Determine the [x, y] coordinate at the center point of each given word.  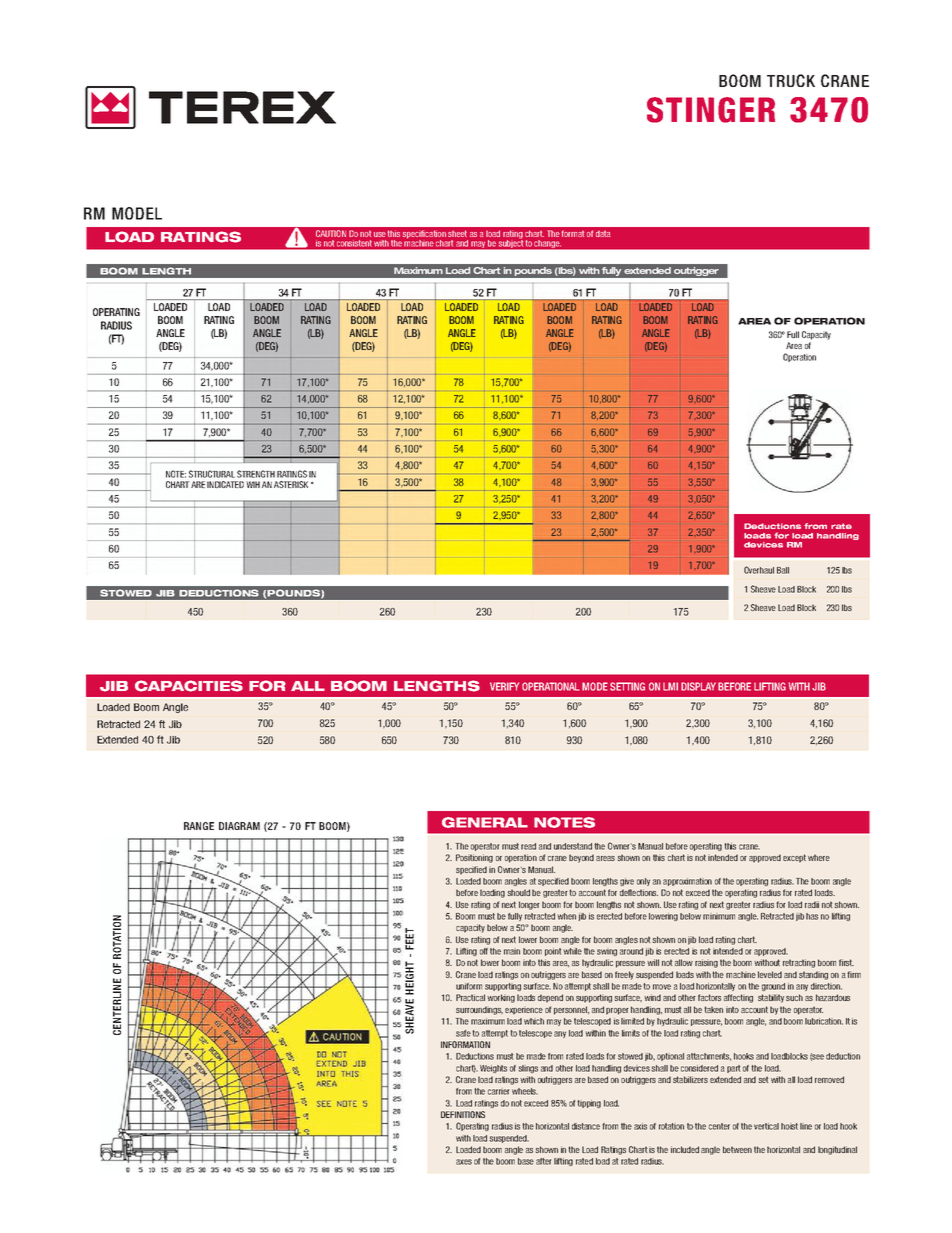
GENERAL [485, 822]
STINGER [711, 110]
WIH [253, 484]
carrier [498, 1092]
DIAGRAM [239, 826]
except [794, 858]
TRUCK [791, 80]
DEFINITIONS [463, 1114]
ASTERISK [291, 484]
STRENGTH [256, 474]
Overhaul [759, 570]
